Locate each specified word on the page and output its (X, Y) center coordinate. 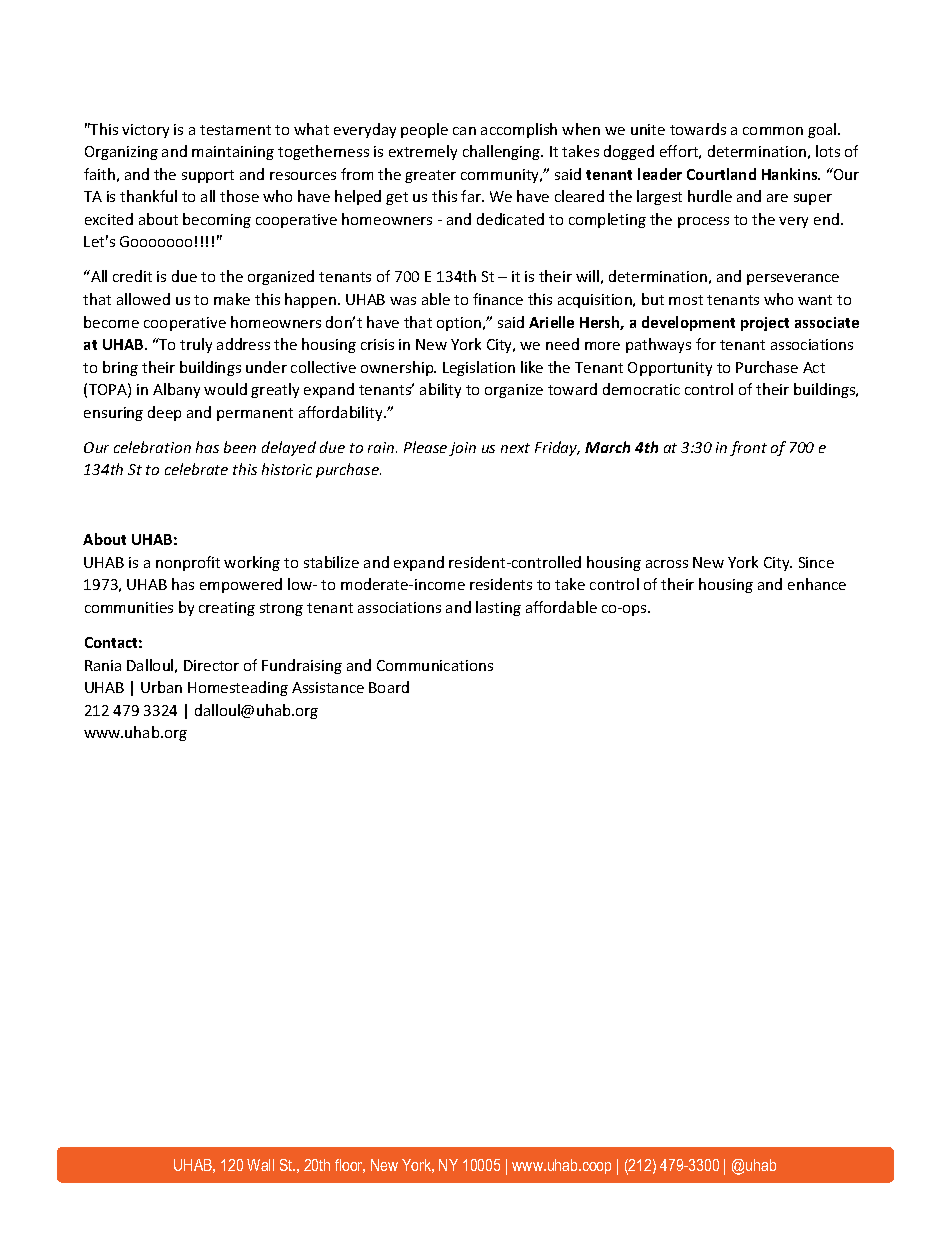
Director (211, 665)
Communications (435, 665)
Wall (260, 1165)
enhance (817, 584)
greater (430, 176)
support (208, 176)
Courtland (721, 174)
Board (389, 687)
